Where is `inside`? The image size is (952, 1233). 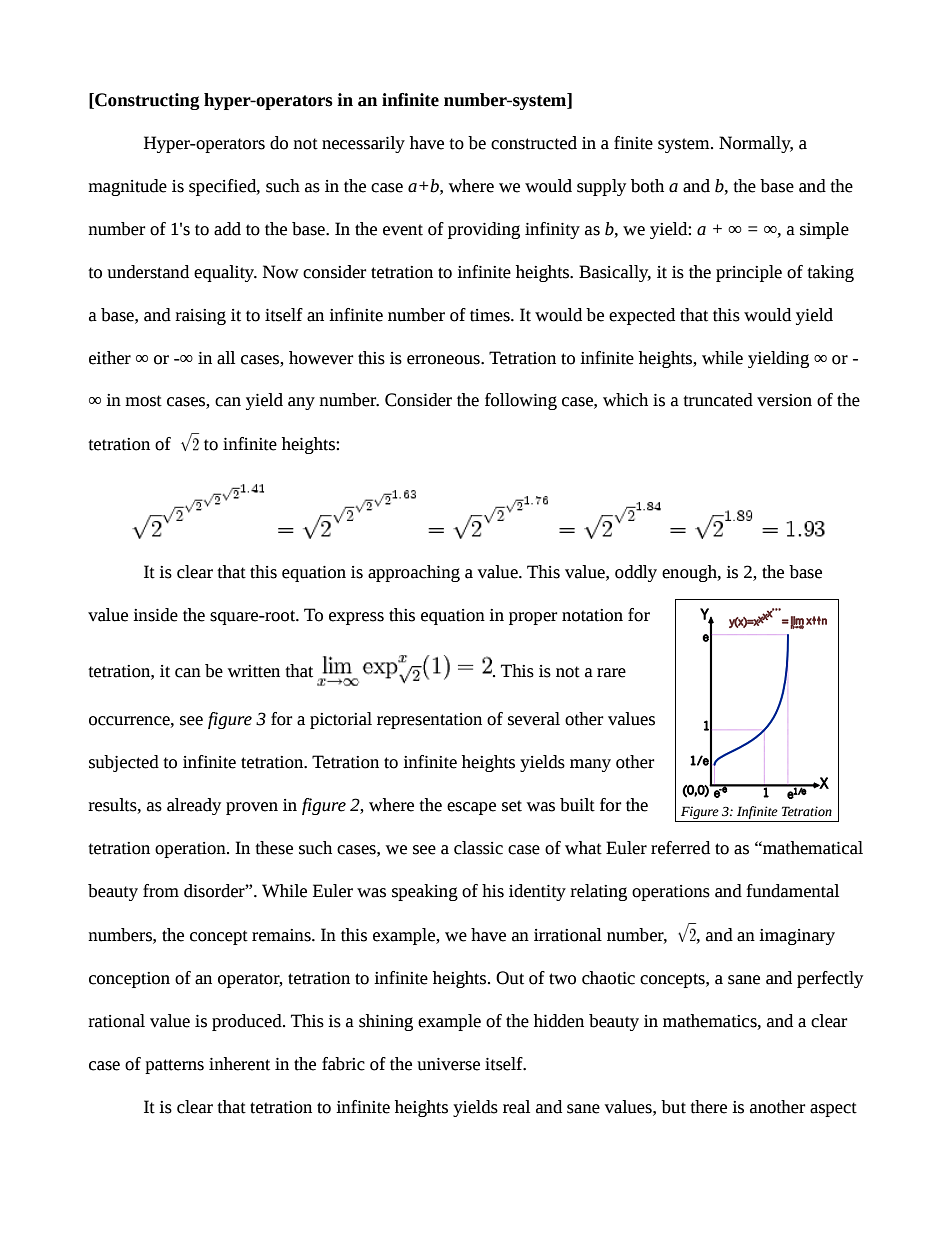
inside is located at coordinates (155, 615).
